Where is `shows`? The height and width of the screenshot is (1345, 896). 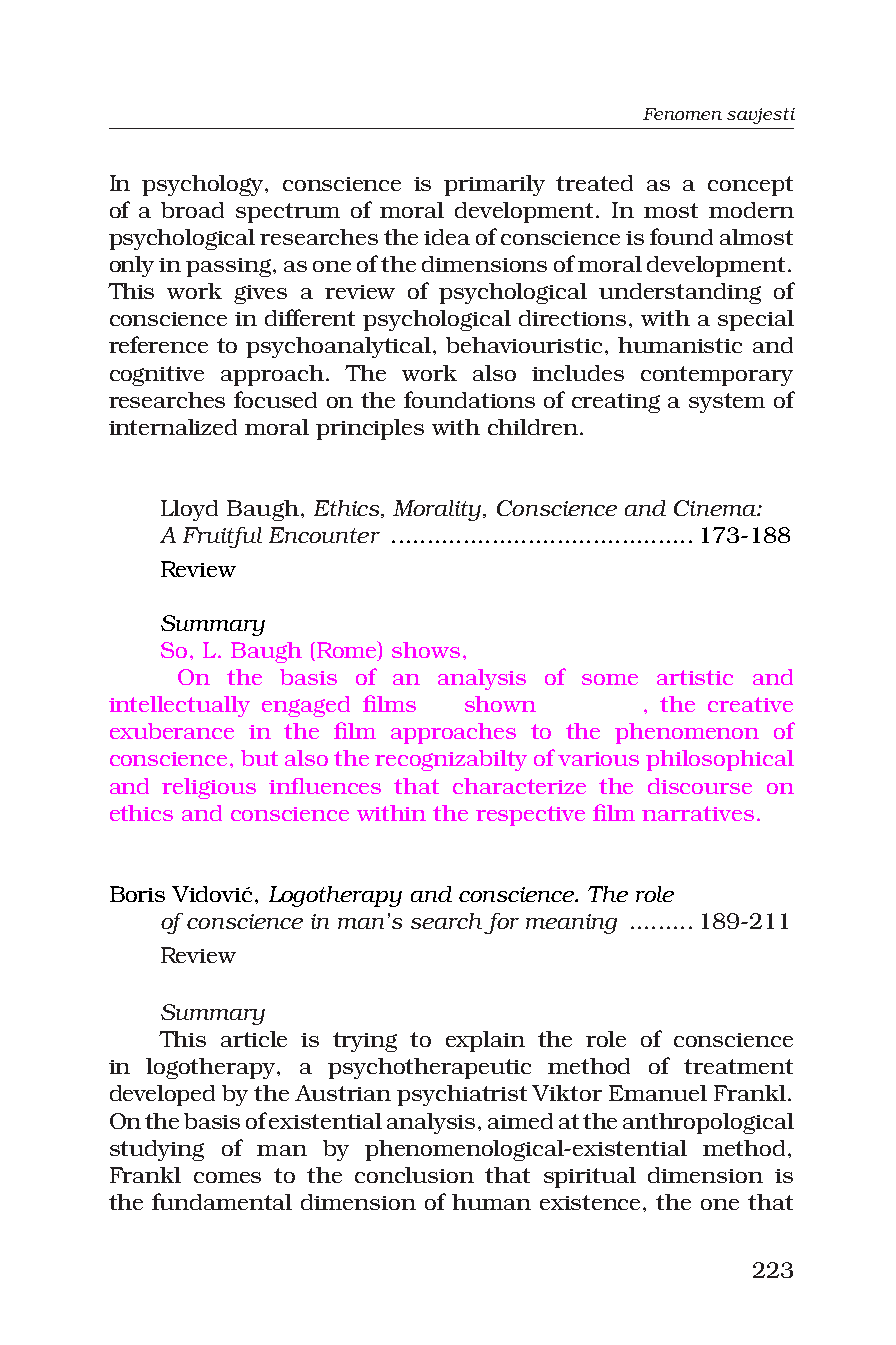 shows is located at coordinates (426, 650).
